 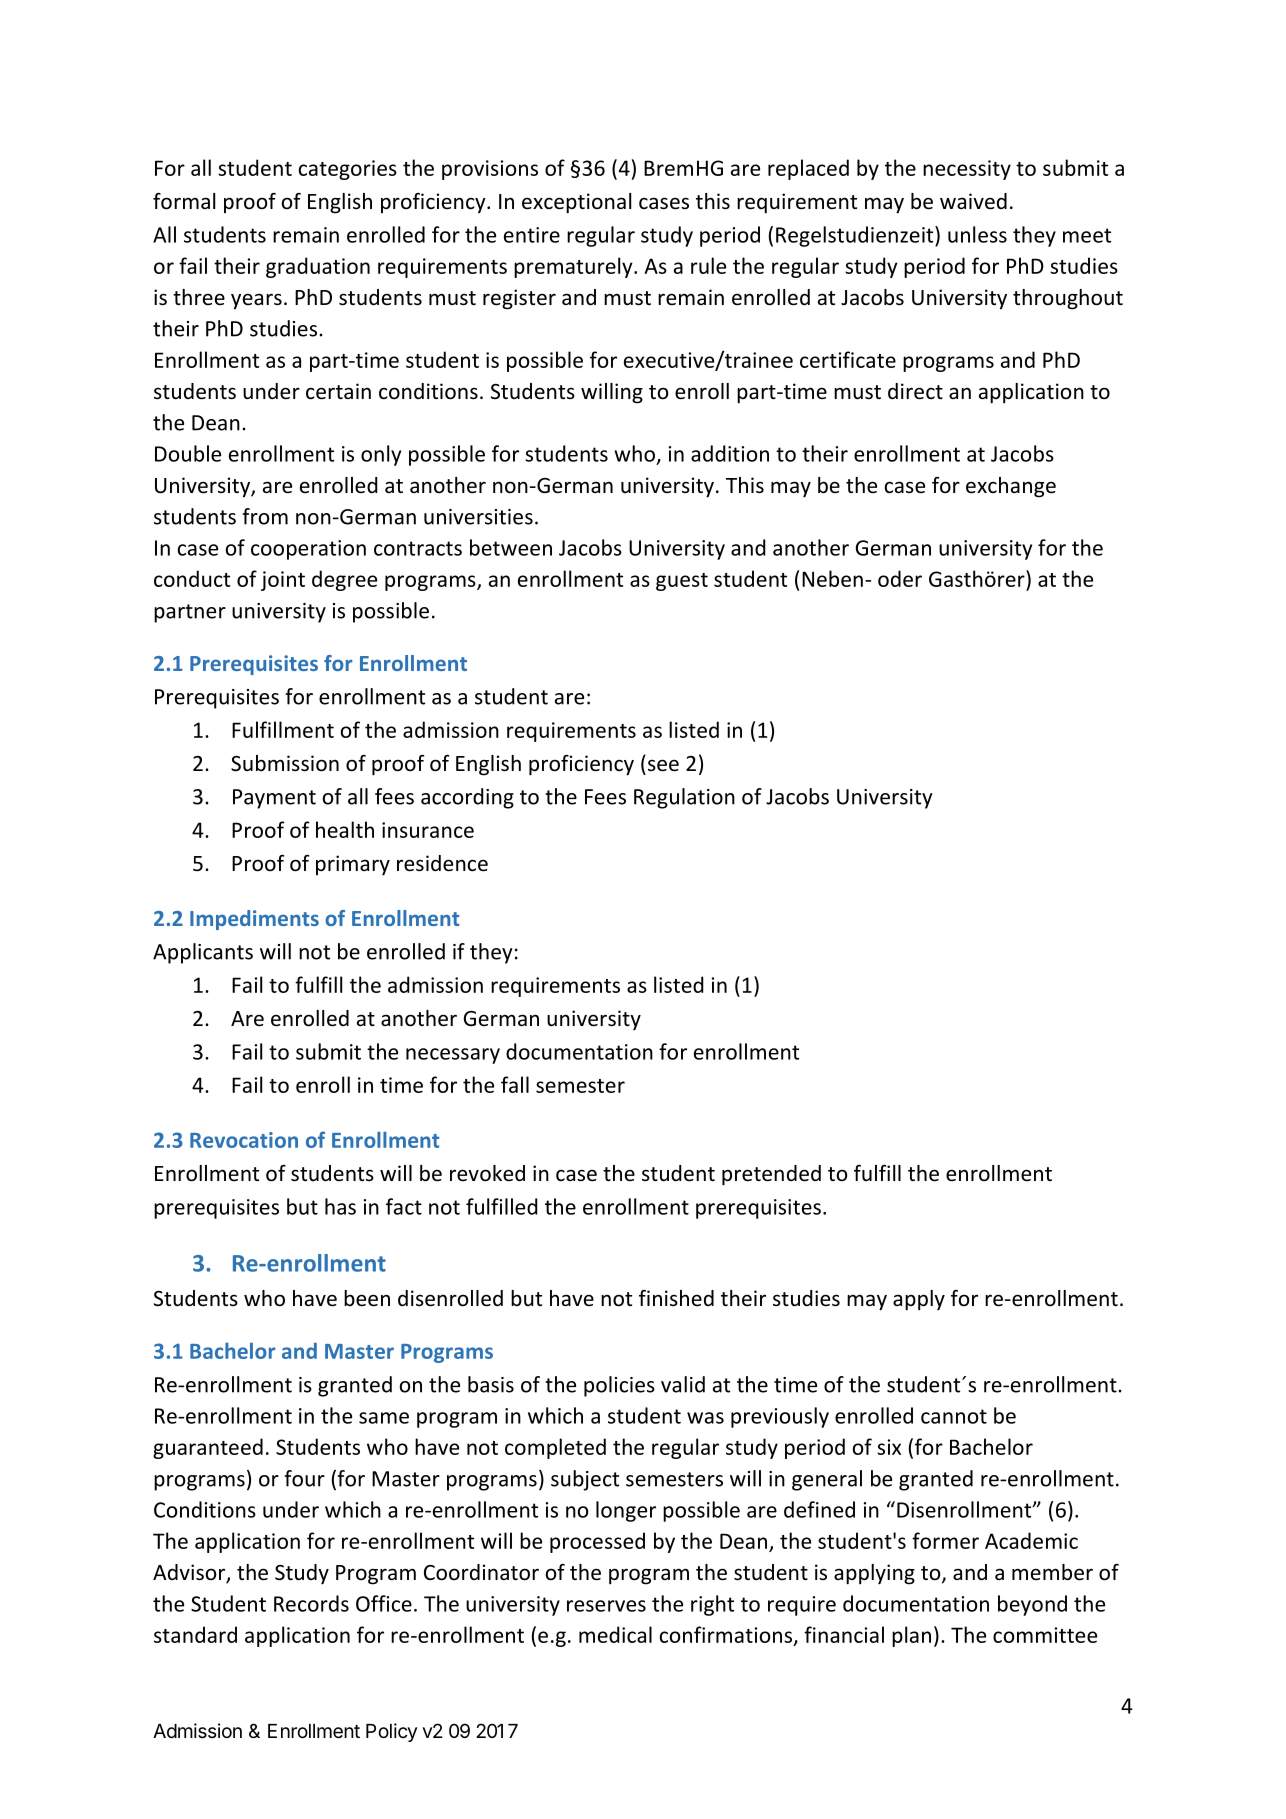 I want to click on finished, so click(x=676, y=1298).
